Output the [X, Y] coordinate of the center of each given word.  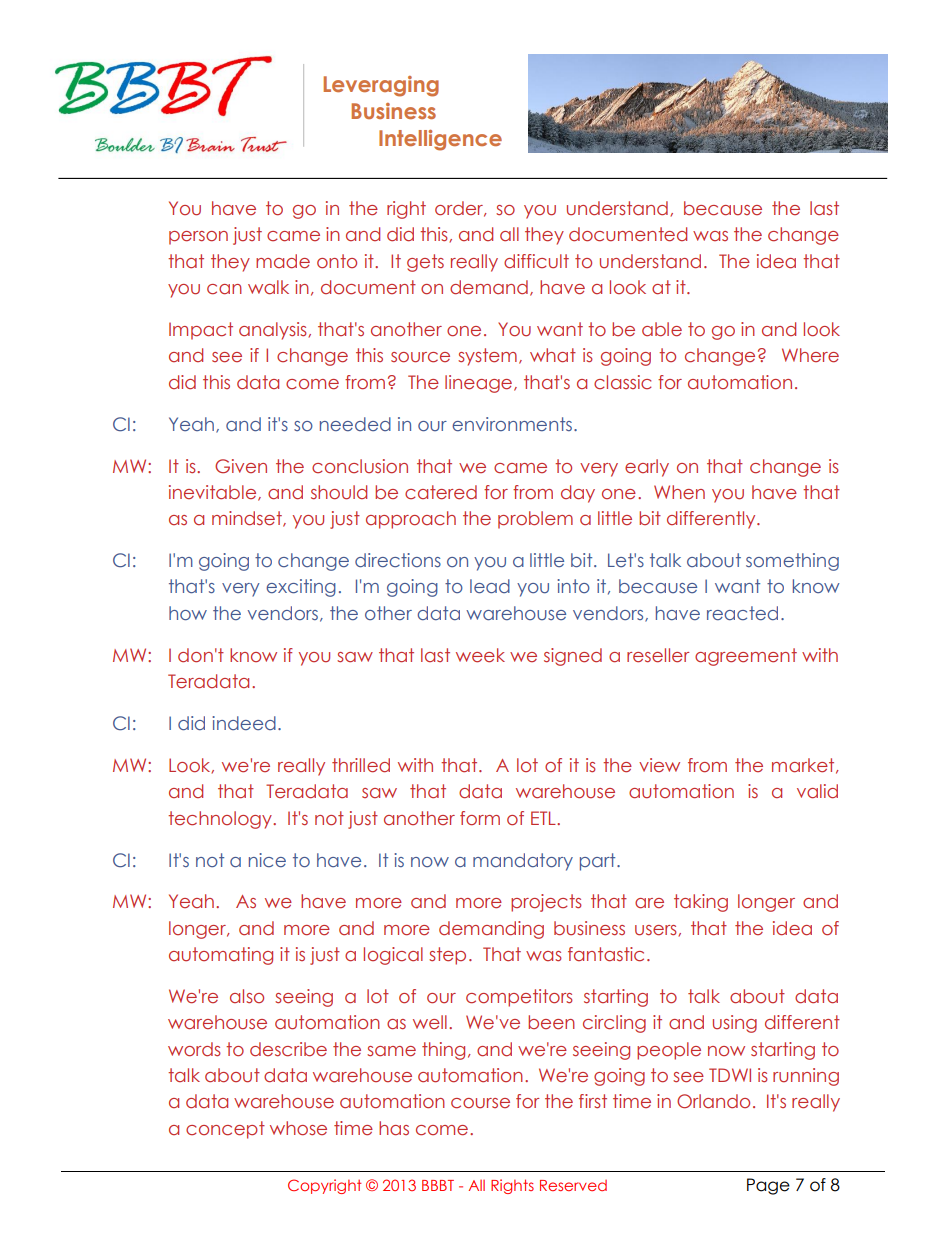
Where [810, 355]
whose [298, 1128]
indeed [244, 723]
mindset [248, 519]
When [679, 492]
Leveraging [381, 86]
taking [701, 903]
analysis [274, 331]
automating [221, 956]
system [487, 357]
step [447, 956]
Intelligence [440, 140]
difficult [536, 261]
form [480, 818]
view [659, 765]
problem [535, 520]
